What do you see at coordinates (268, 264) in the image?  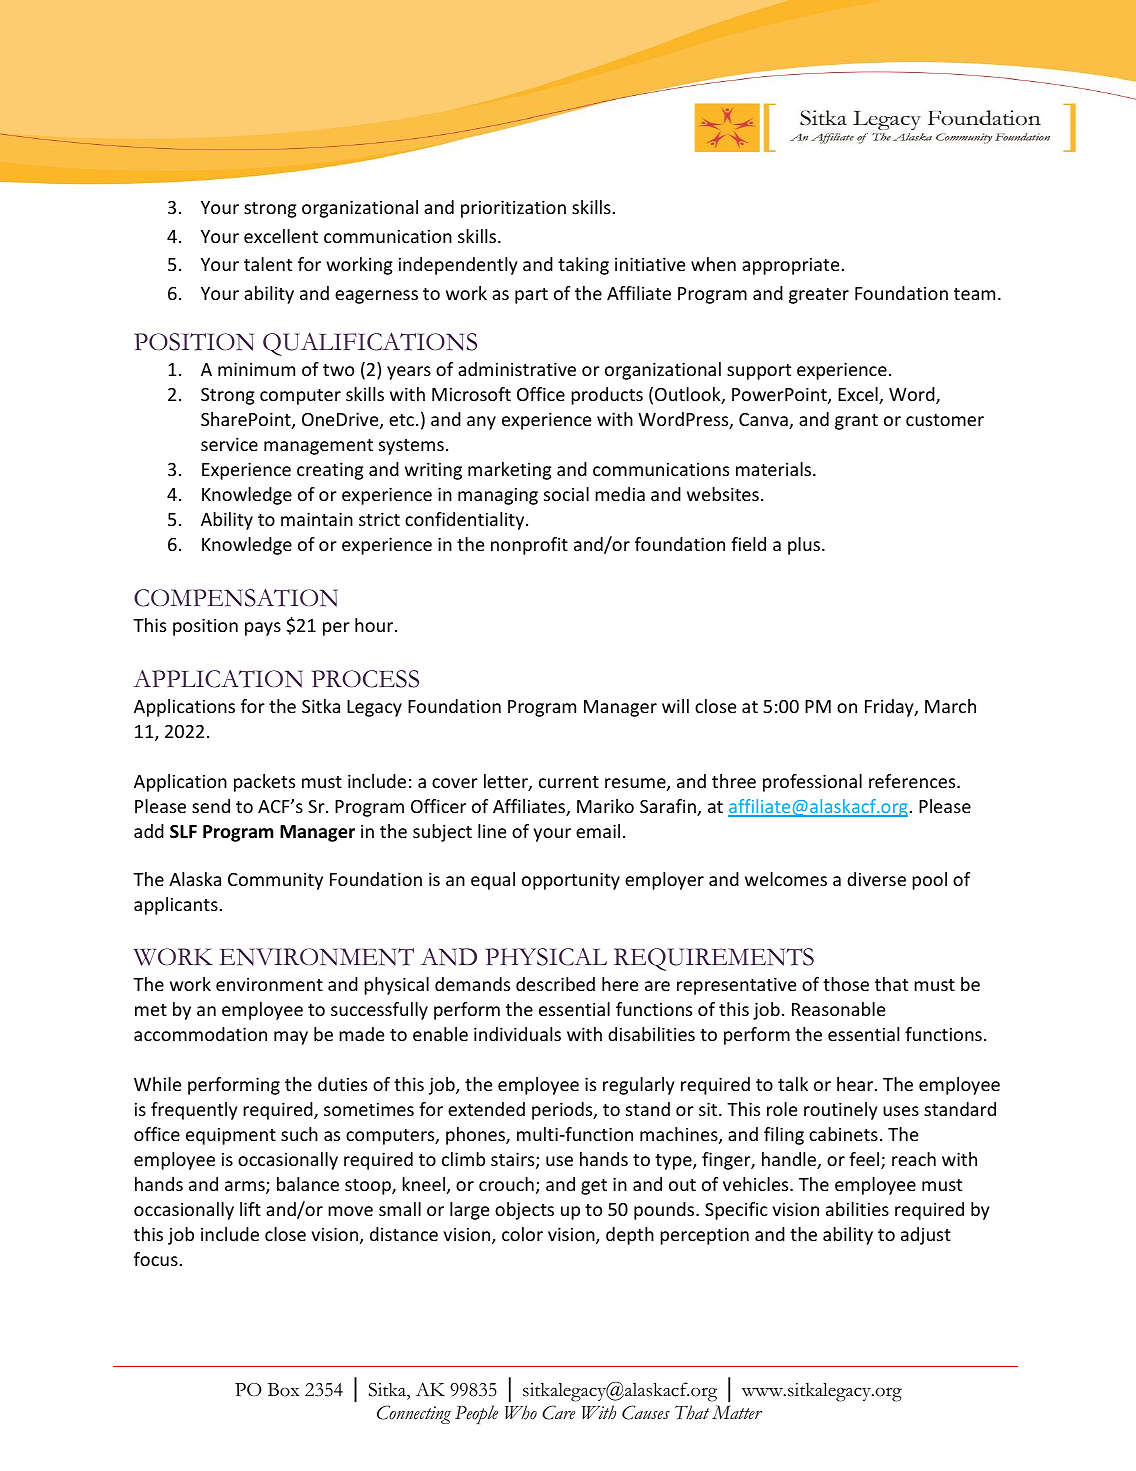 I see `talent` at bounding box center [268, 264].
